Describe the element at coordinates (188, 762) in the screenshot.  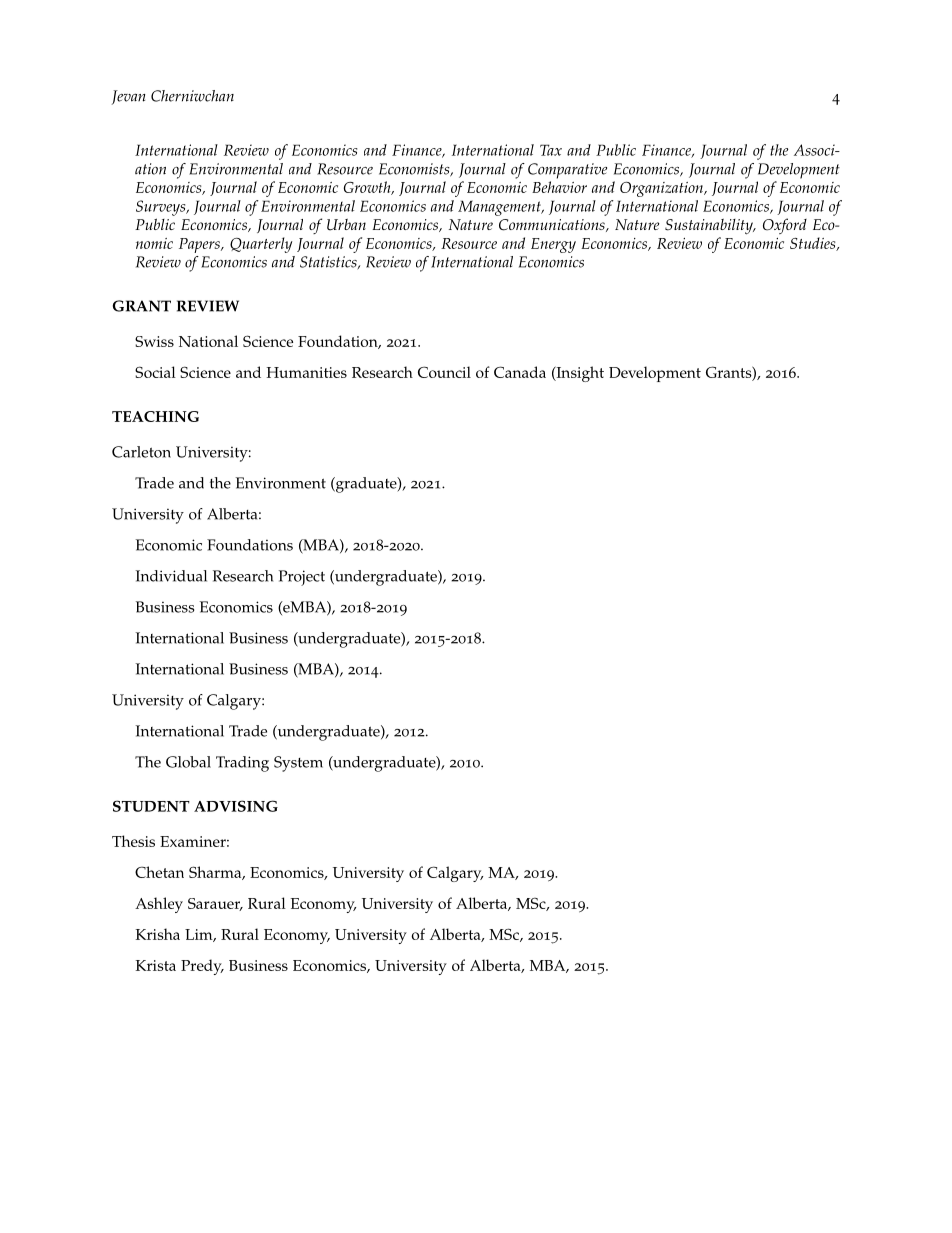
I see `Global` at that location.
